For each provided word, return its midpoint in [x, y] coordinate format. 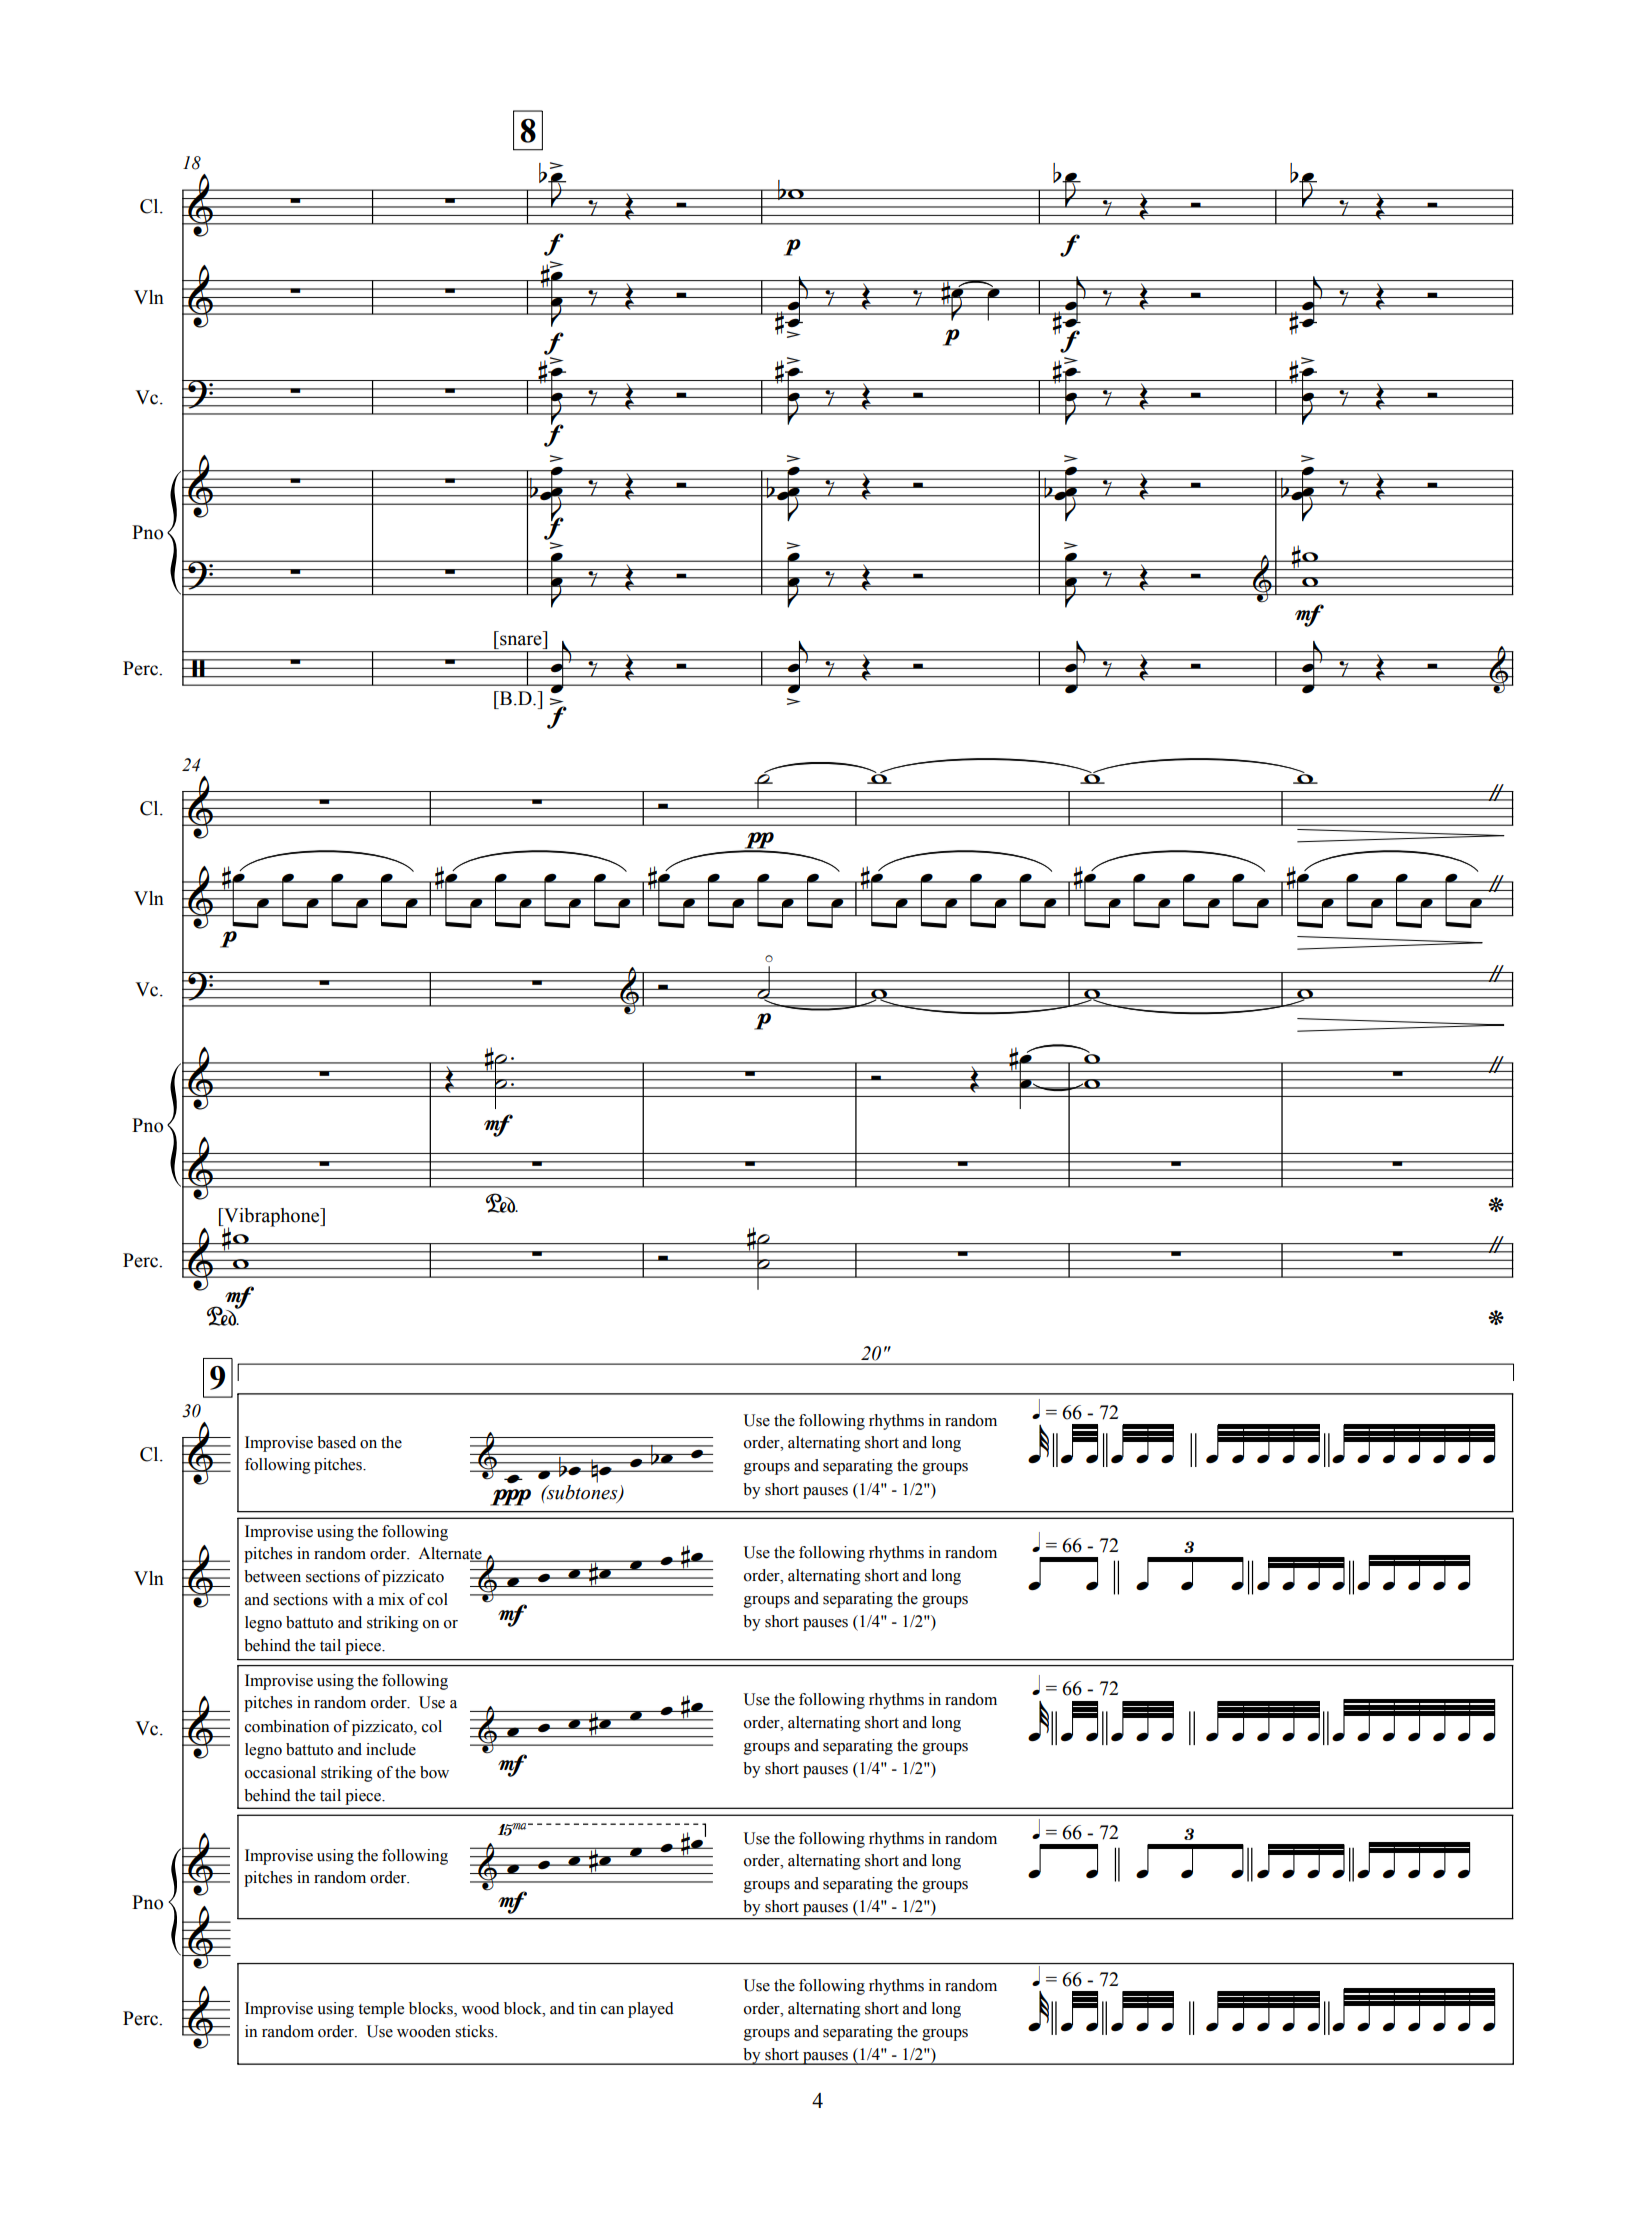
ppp [510, 1497]
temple [381, 2010]
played [651, 2010]
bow [434, 1772]
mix [392, 1599]
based [336, 1442]
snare [521, 640]
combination [287, 1726]
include [391, 1749]
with [347, 1599]
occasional [280, 1772]
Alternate [451, 1554]
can [612, 2010]
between [272, 1576]
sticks [475, 2031]
